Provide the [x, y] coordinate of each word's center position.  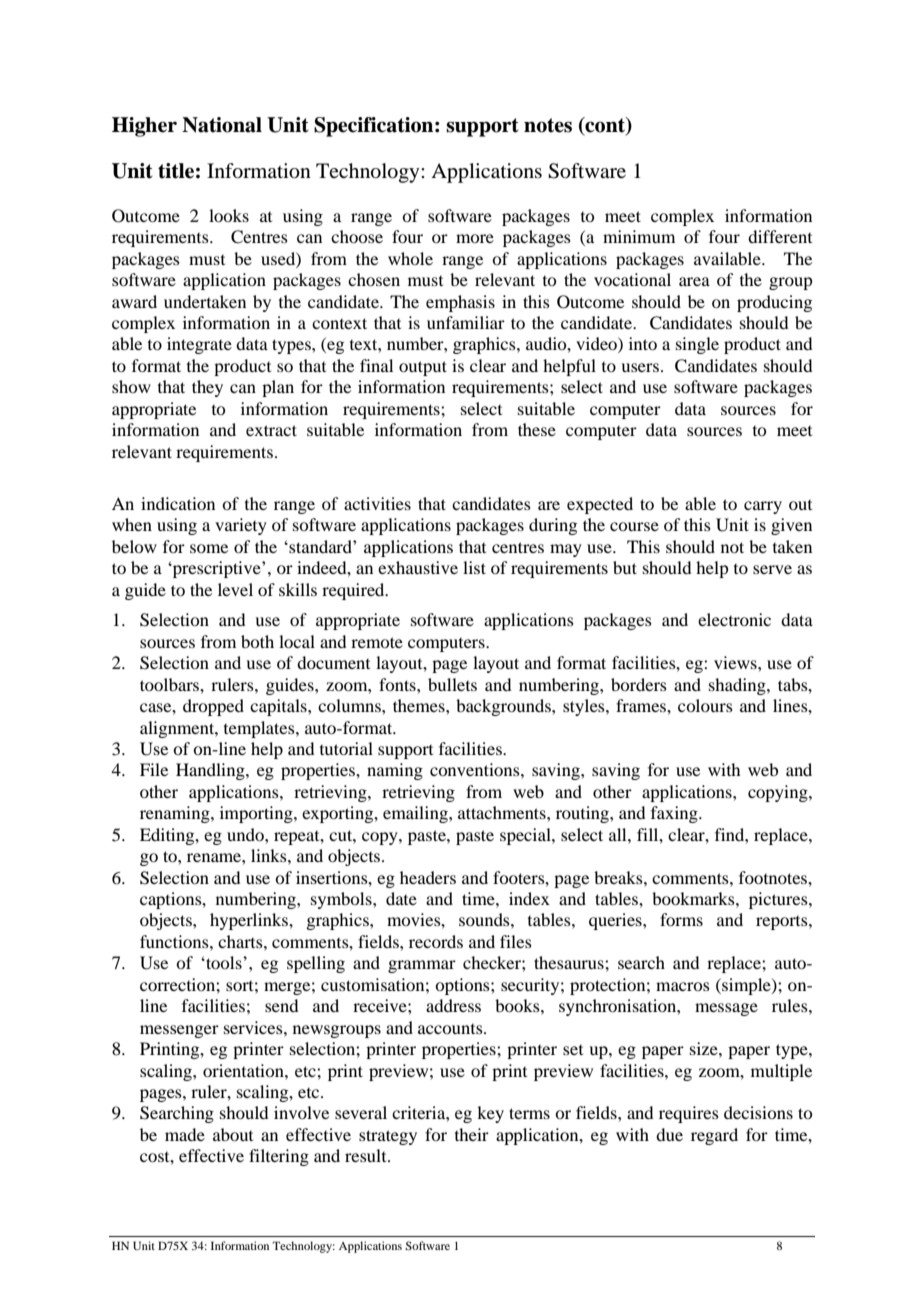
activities [377, 503]
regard [714, 1136]
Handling [211, 771]
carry [763, 507]
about [233, 1134]
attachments [503, 812]
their [472, 1134]
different [780, 236]
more [475, 238]
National [222, 125]
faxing [675, 814]
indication [178, 503]
